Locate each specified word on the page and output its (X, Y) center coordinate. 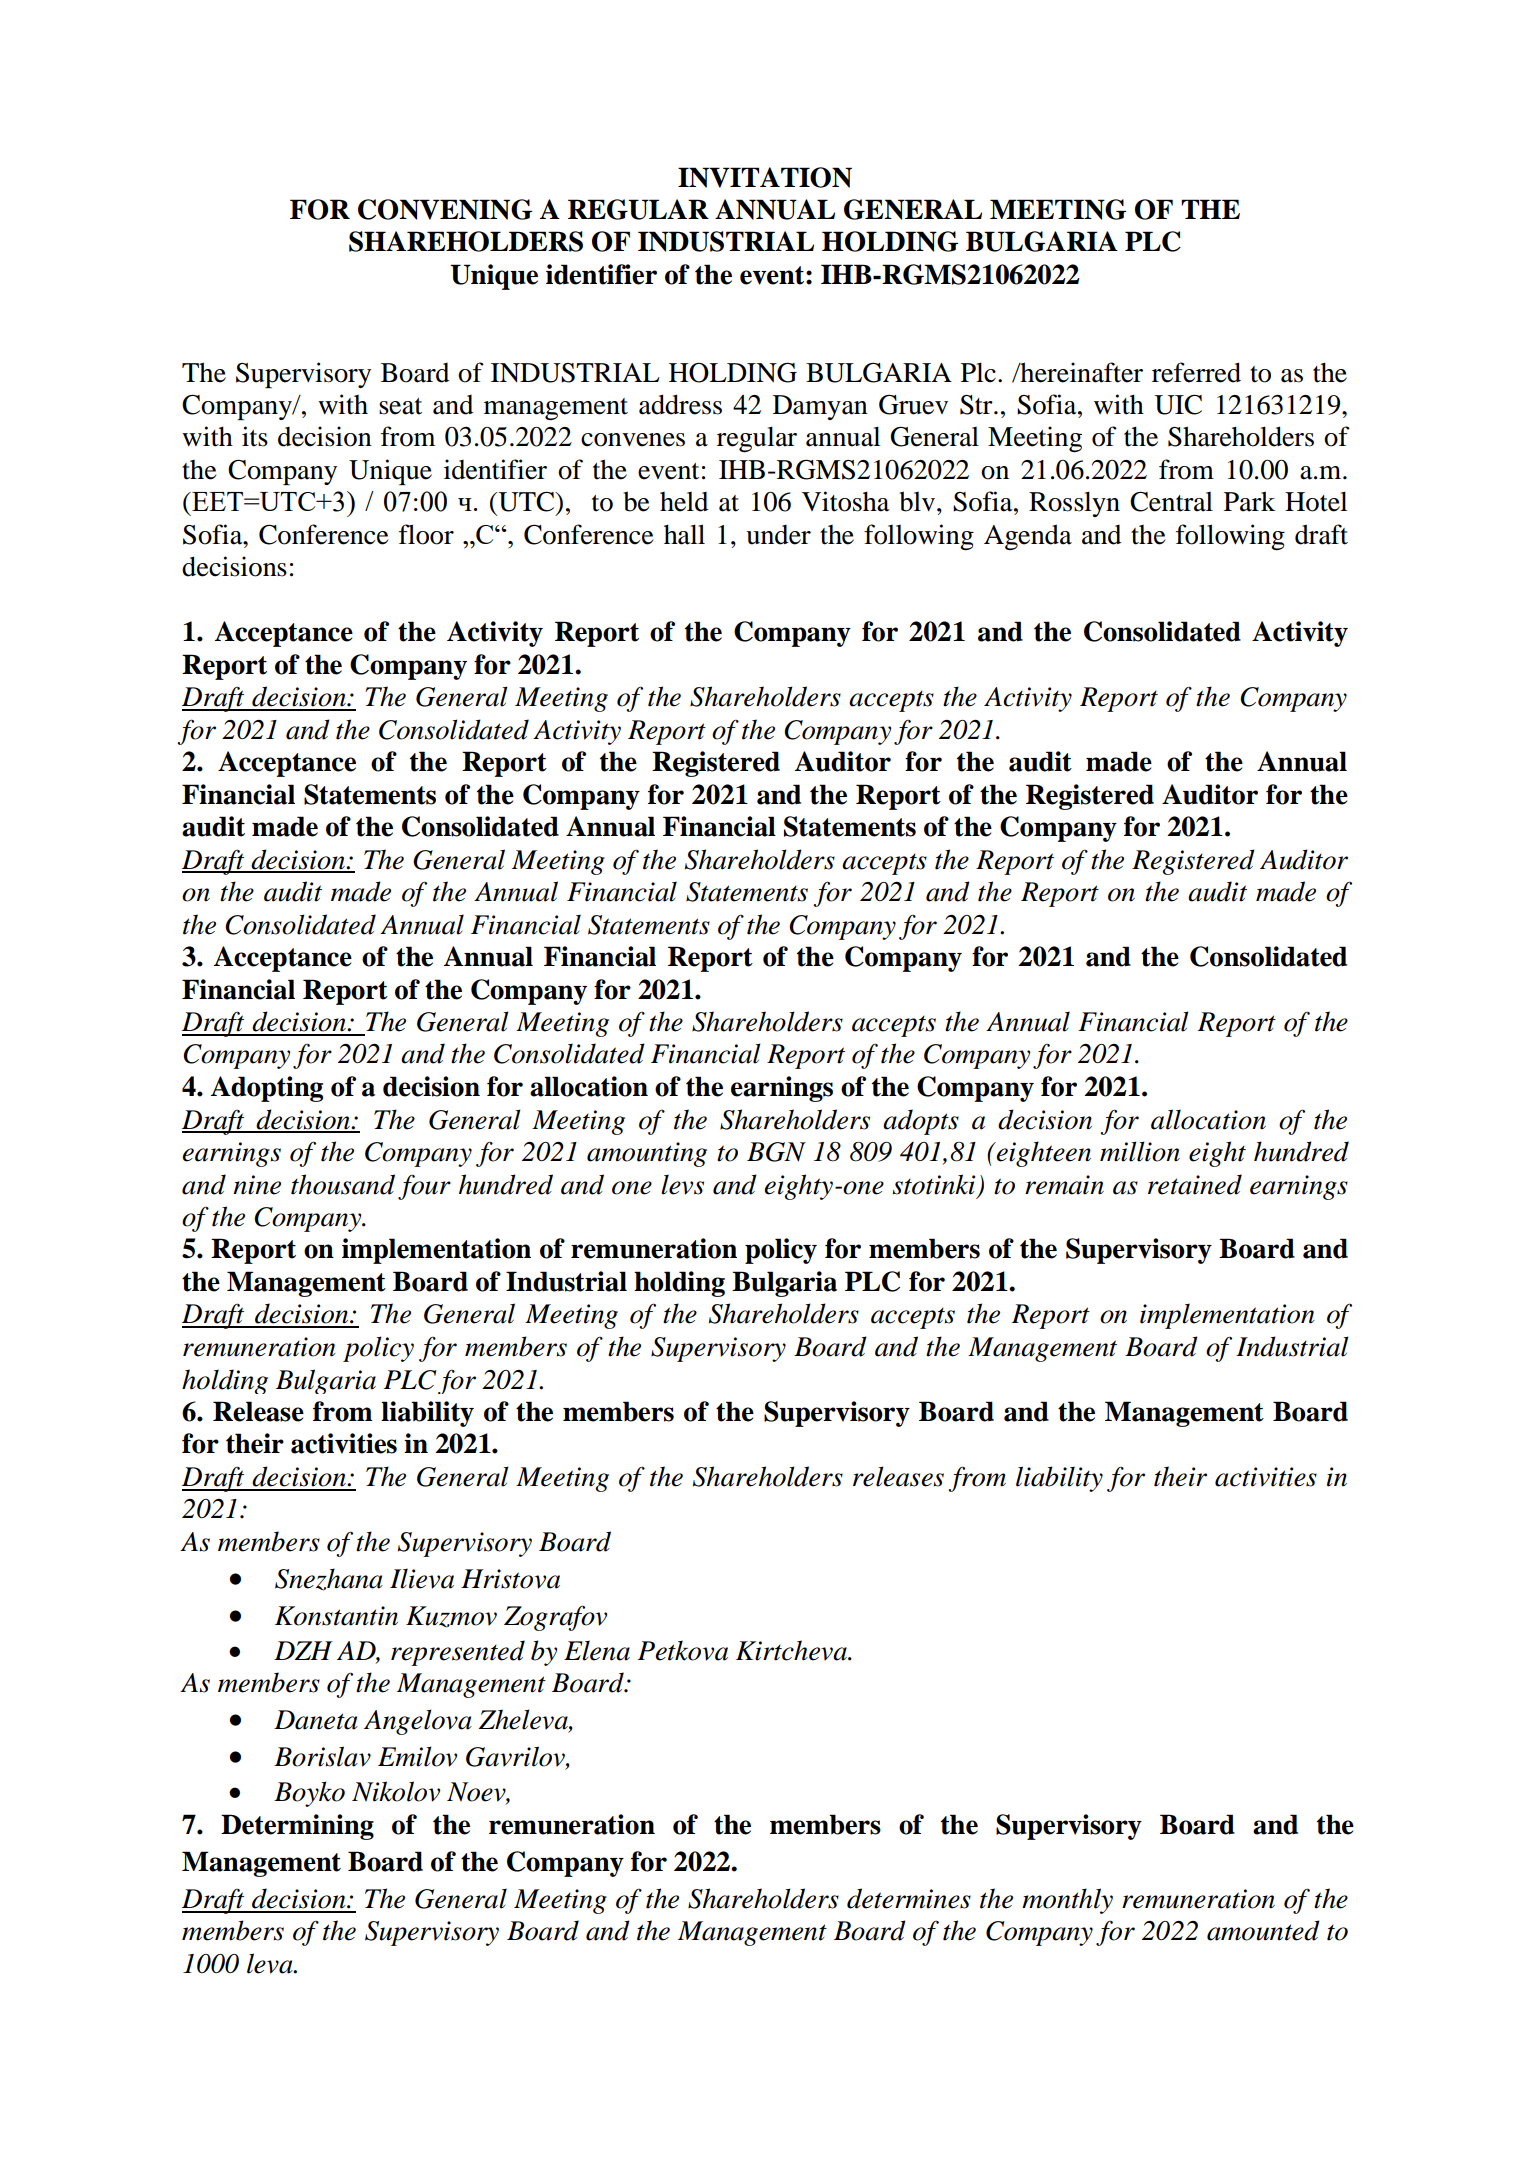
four (424, 1187)
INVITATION (765, 177)
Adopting (266, 1089)
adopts (921, 1122)
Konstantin (336, 1616)
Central (1171, 502)
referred (1196, 372)
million (1140, 1151)
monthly (1067, 1901)
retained (1195, 1184)
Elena (597, 1650)
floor (426, 534)
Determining (297, 1827)
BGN (776, 1152)
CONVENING (445, 209)
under (778, 535)
